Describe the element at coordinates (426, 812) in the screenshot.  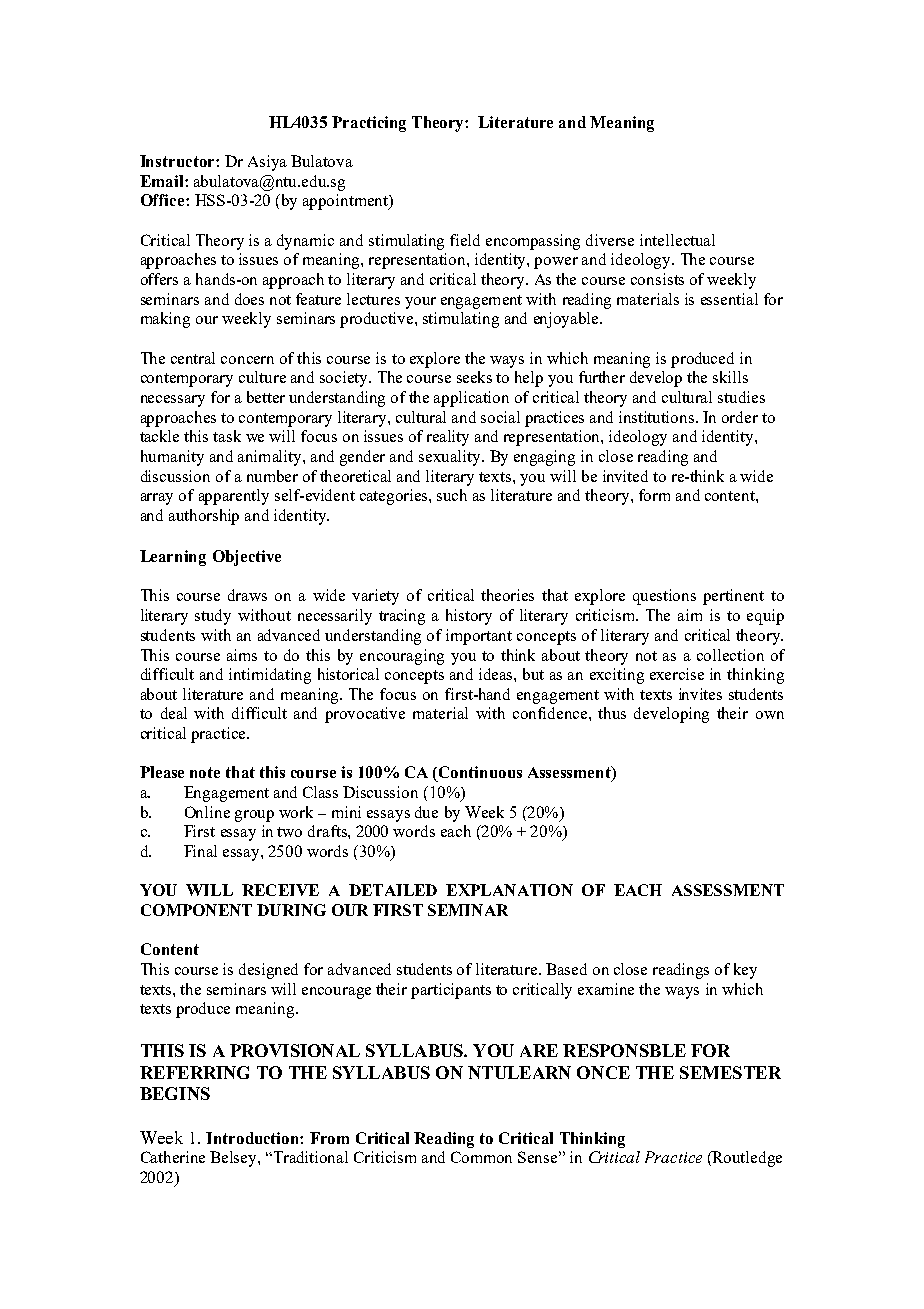
I see `due` at that location.
